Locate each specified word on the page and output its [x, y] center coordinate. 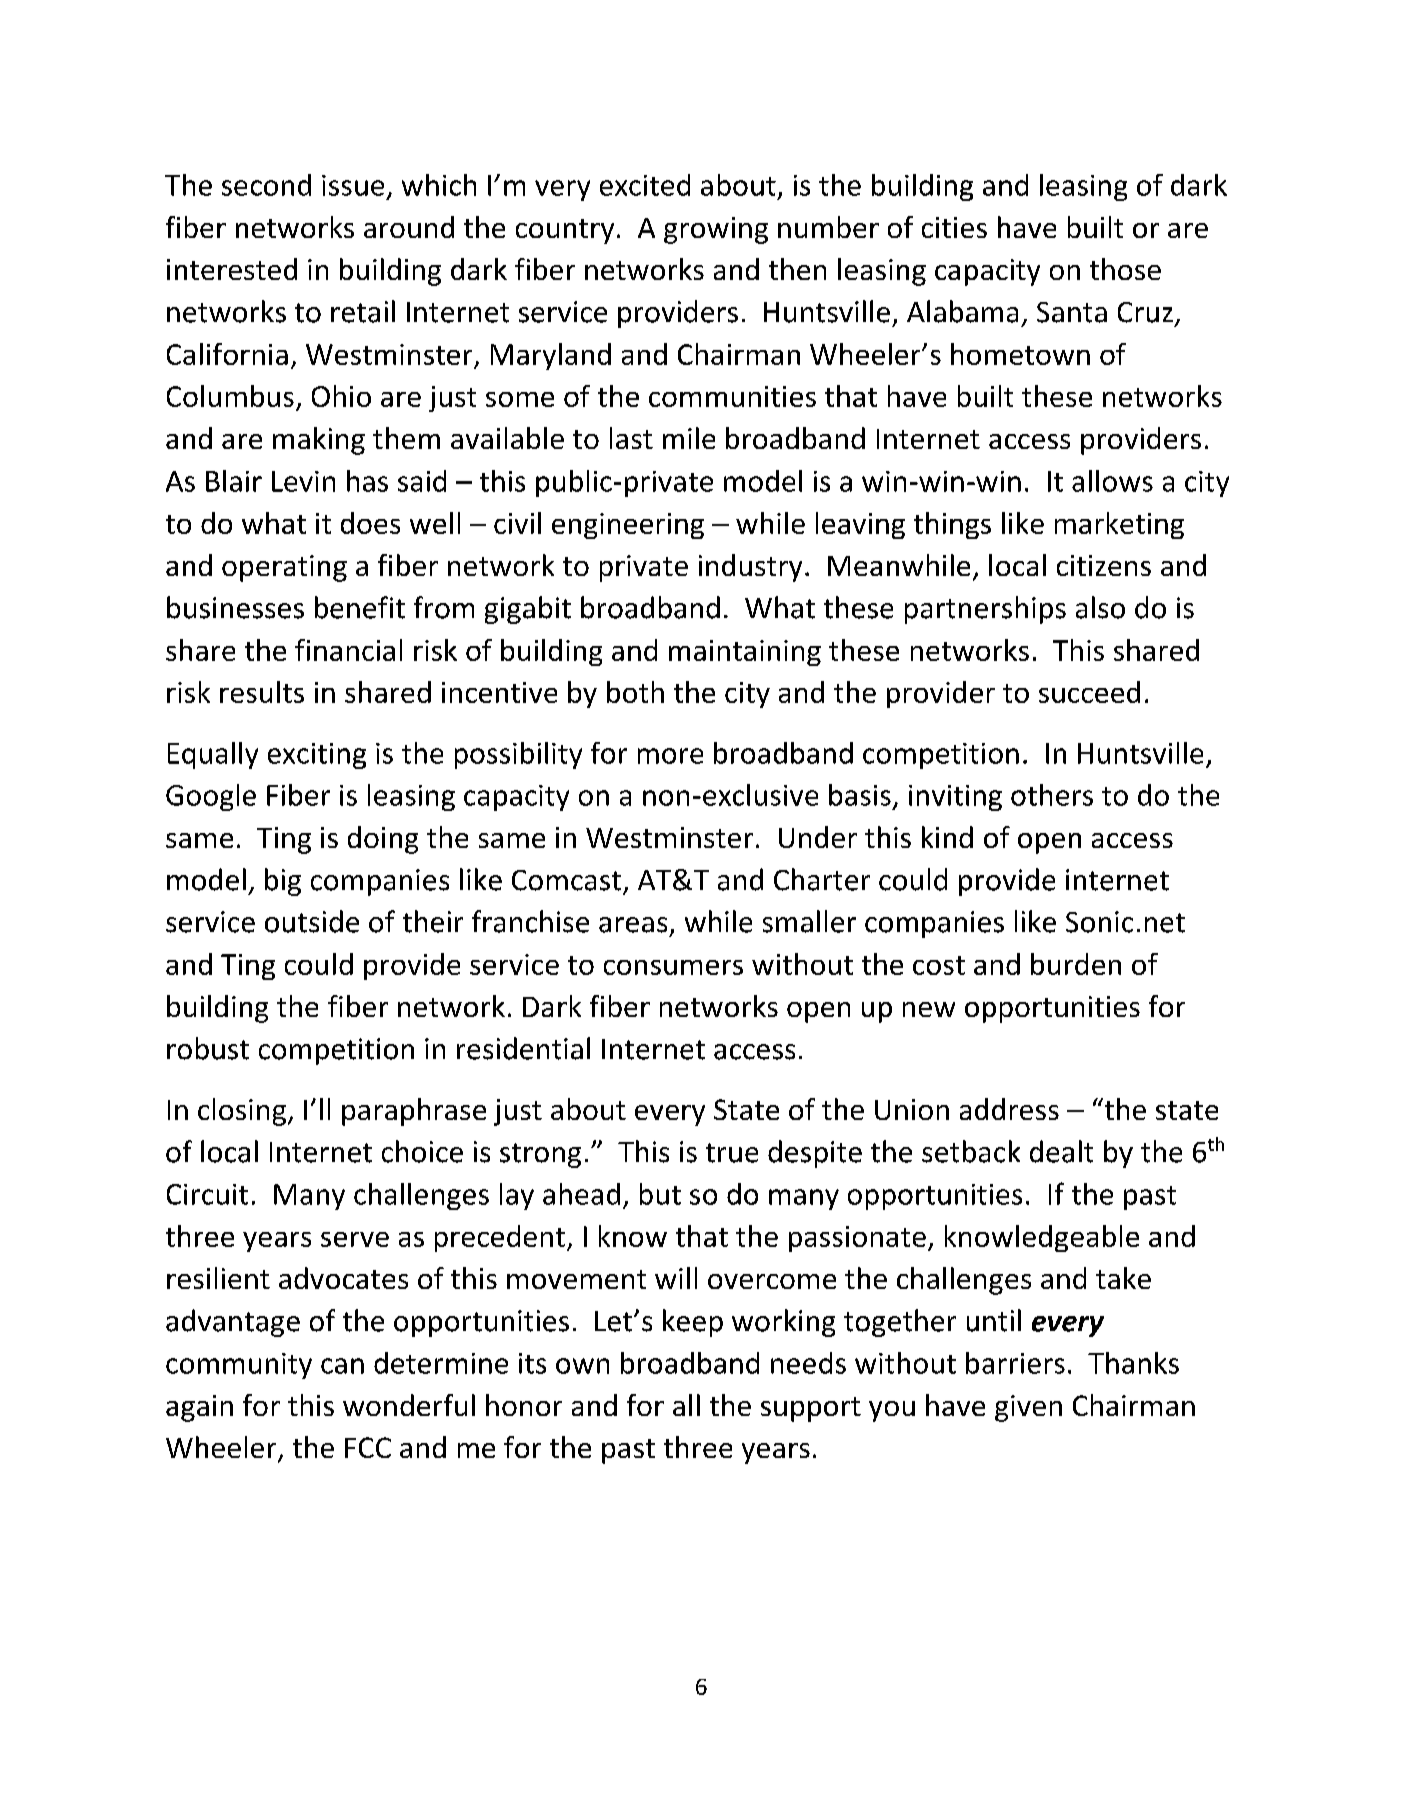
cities [954, 227]
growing [716, 230]
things [952, 525]
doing [383, 840]
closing [242, 1112]
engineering [628, 526]
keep [693, 1323]
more [670, 756]
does [370, 523]
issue [353, 185]
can [342, 1366]
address [1009, 1109]
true [732, 1153]
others [1052, 795]
